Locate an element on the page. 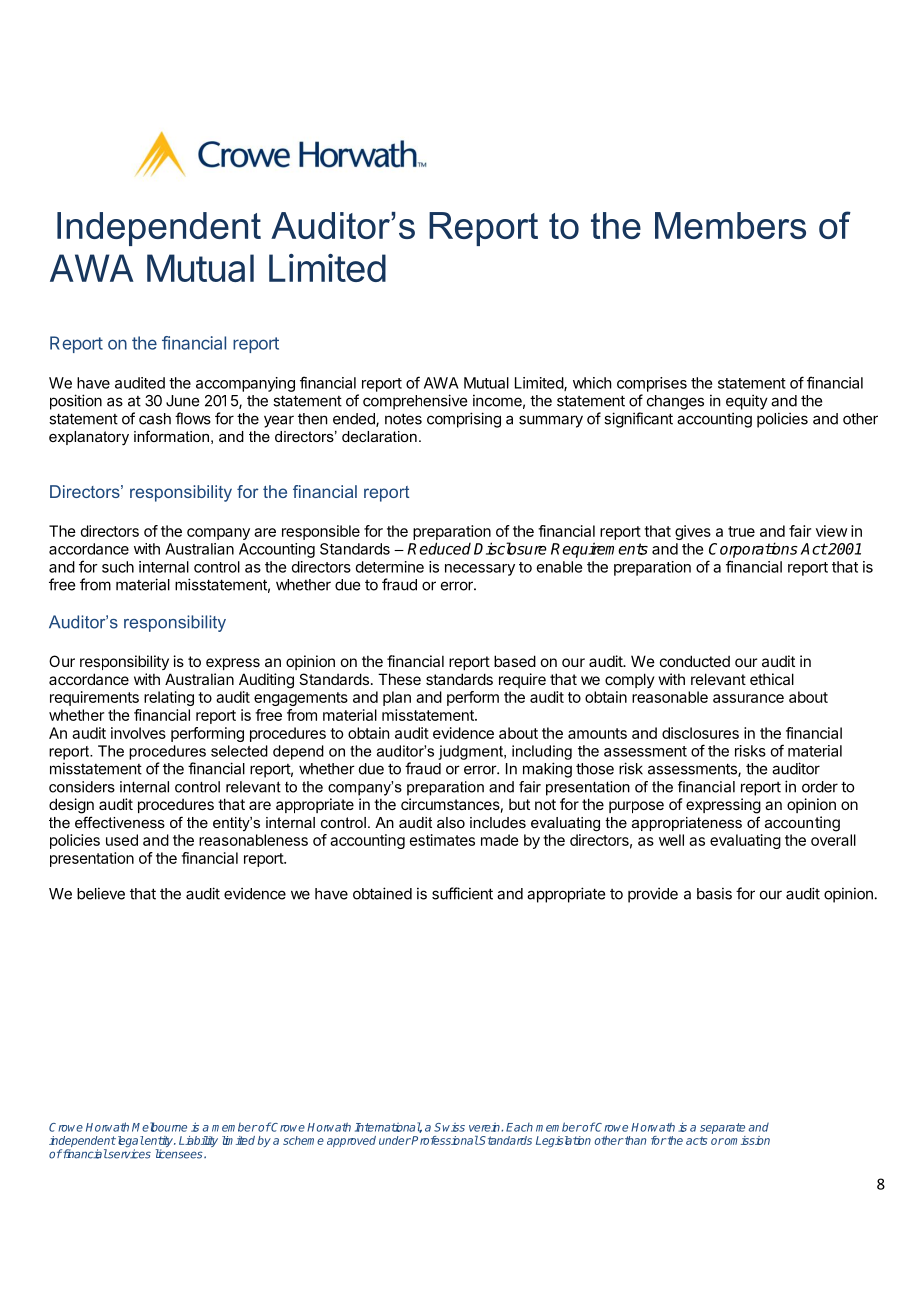 The width and height of the page is (924, 1308). believe is located at coordinates (101, 893).
